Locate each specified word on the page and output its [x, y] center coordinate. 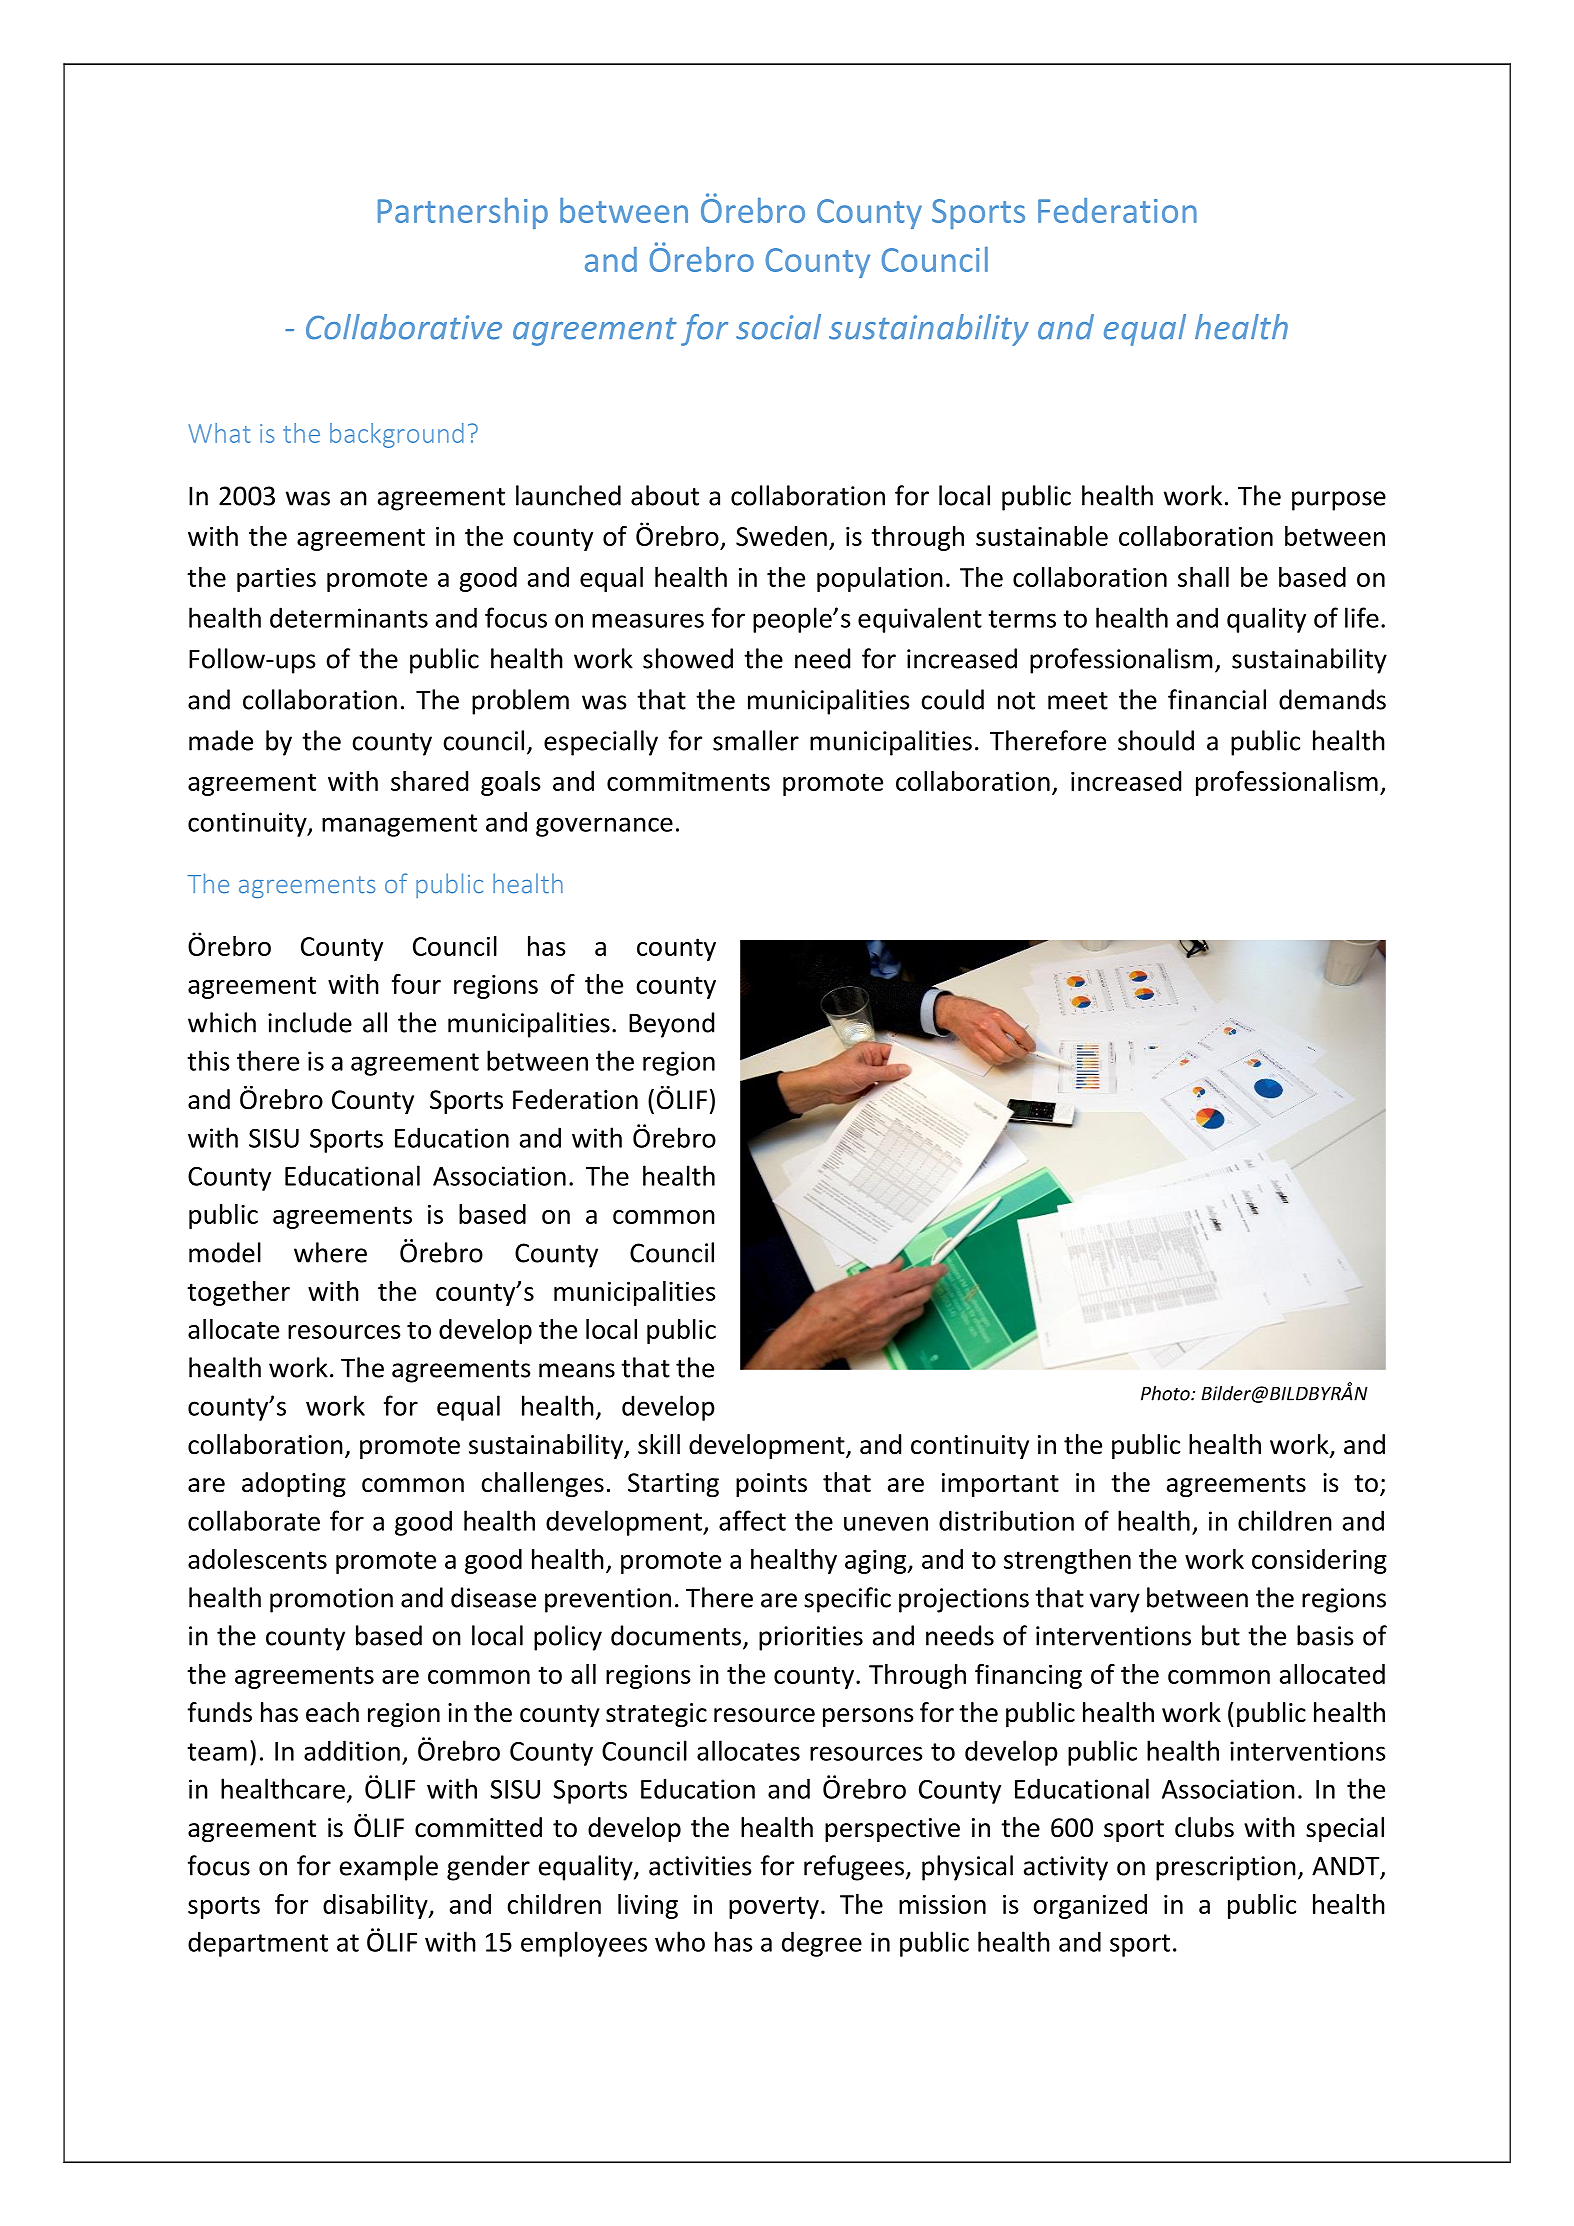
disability [376, 1906]
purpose [1339, 501]
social [778, 327]
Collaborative [404, 327]
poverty [774, 1907]
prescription [1226, 1868]
